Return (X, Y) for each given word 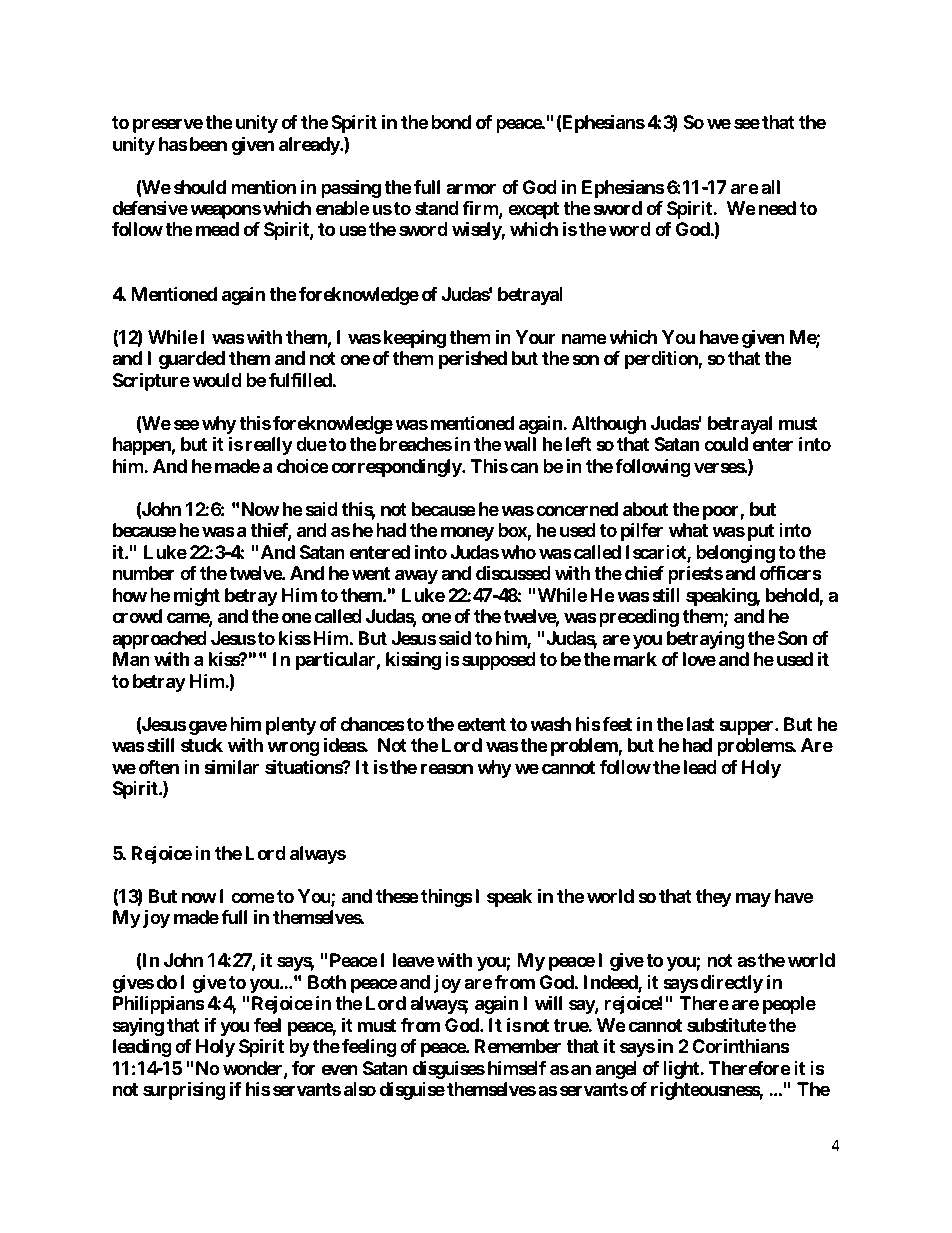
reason (447, 768)
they (714, 898)
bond (451, 122)
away (416, 577)
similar (231, 766)
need (777, 208)
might (197, 597)
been (207, 144)
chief (644, 572)
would (217, 380)
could (726, 444)
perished (473, 360)
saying (138, 1026)
